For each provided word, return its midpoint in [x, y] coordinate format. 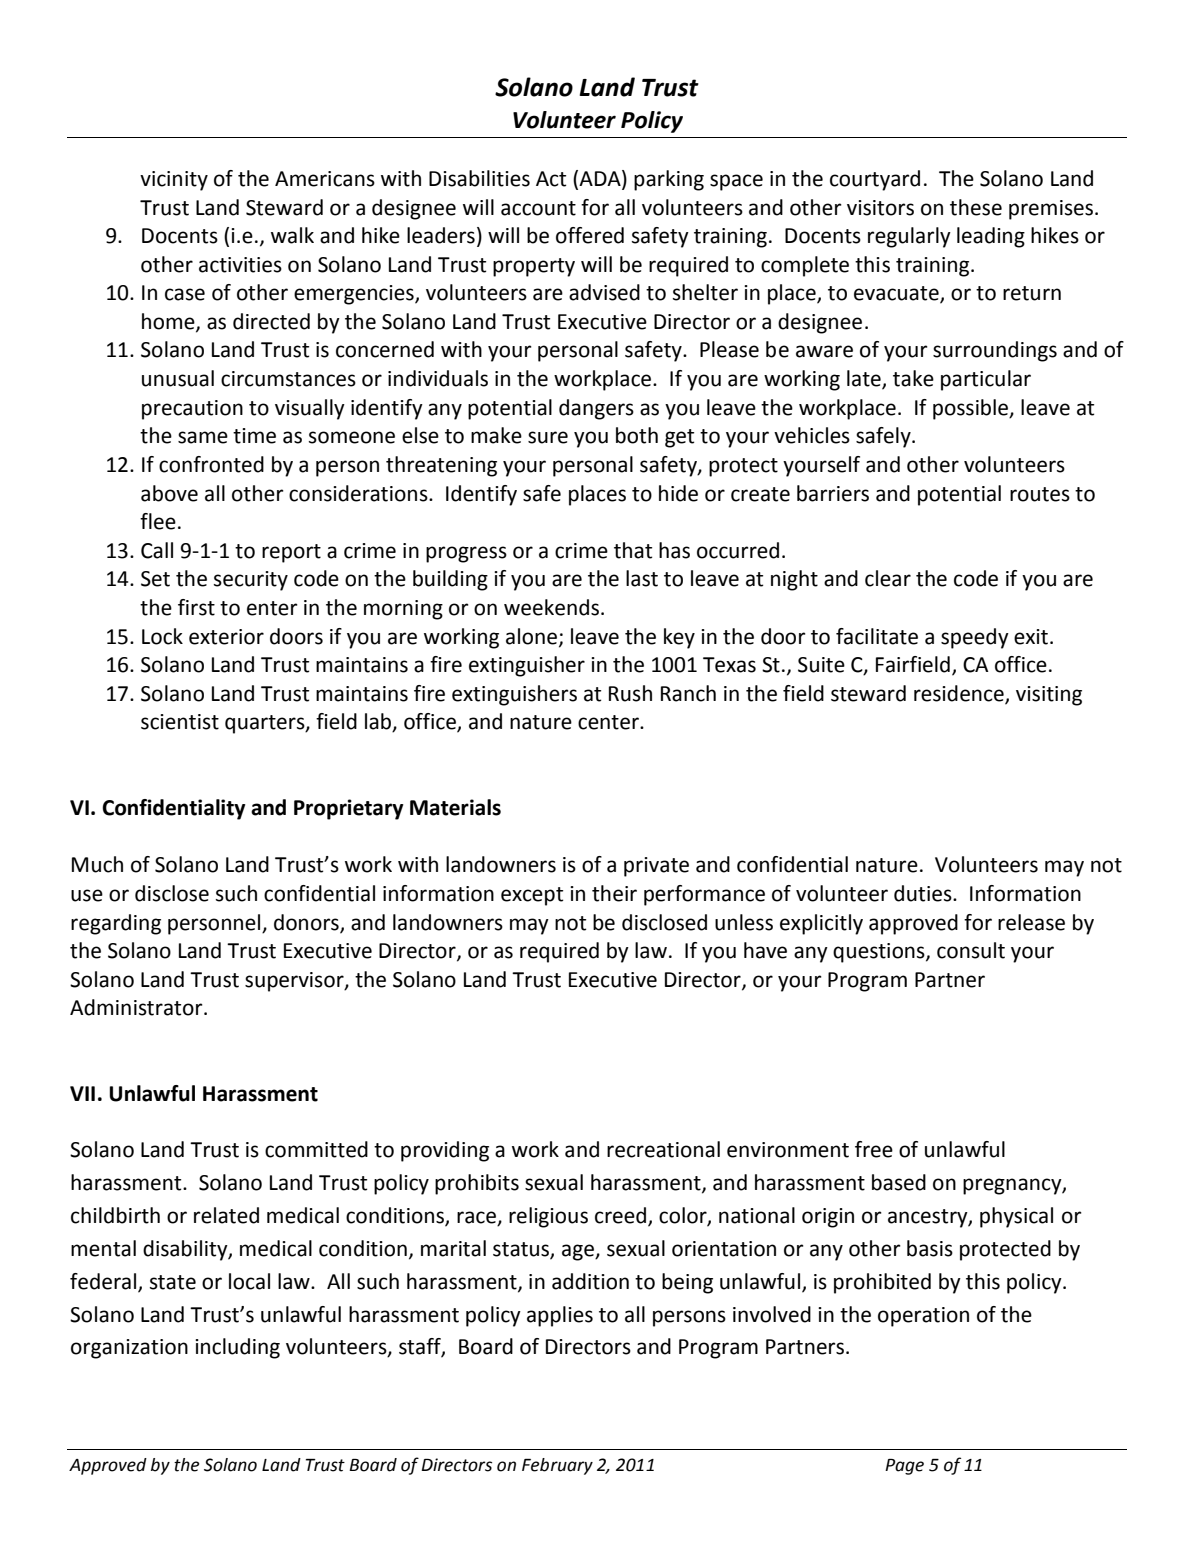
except [532, 896]
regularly [909, 237]
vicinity [174, 181]
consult [971, 950]
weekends [553, 607]
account [538, 208]
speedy [975, 638]
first [196, 607]
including [237, 1348]
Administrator [137, 1007]
